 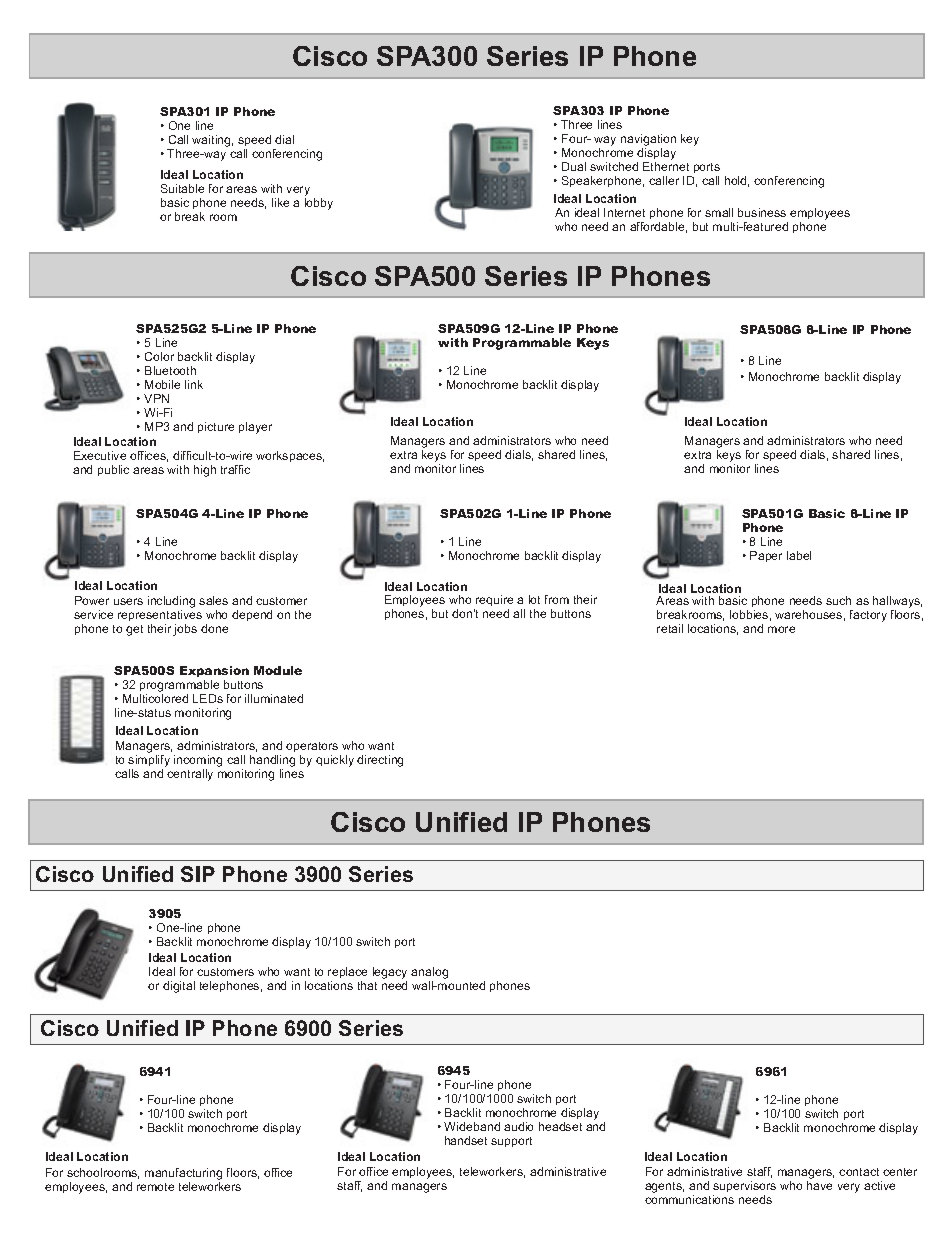 I want to click on Suitable, so click(x=182, y=188).
